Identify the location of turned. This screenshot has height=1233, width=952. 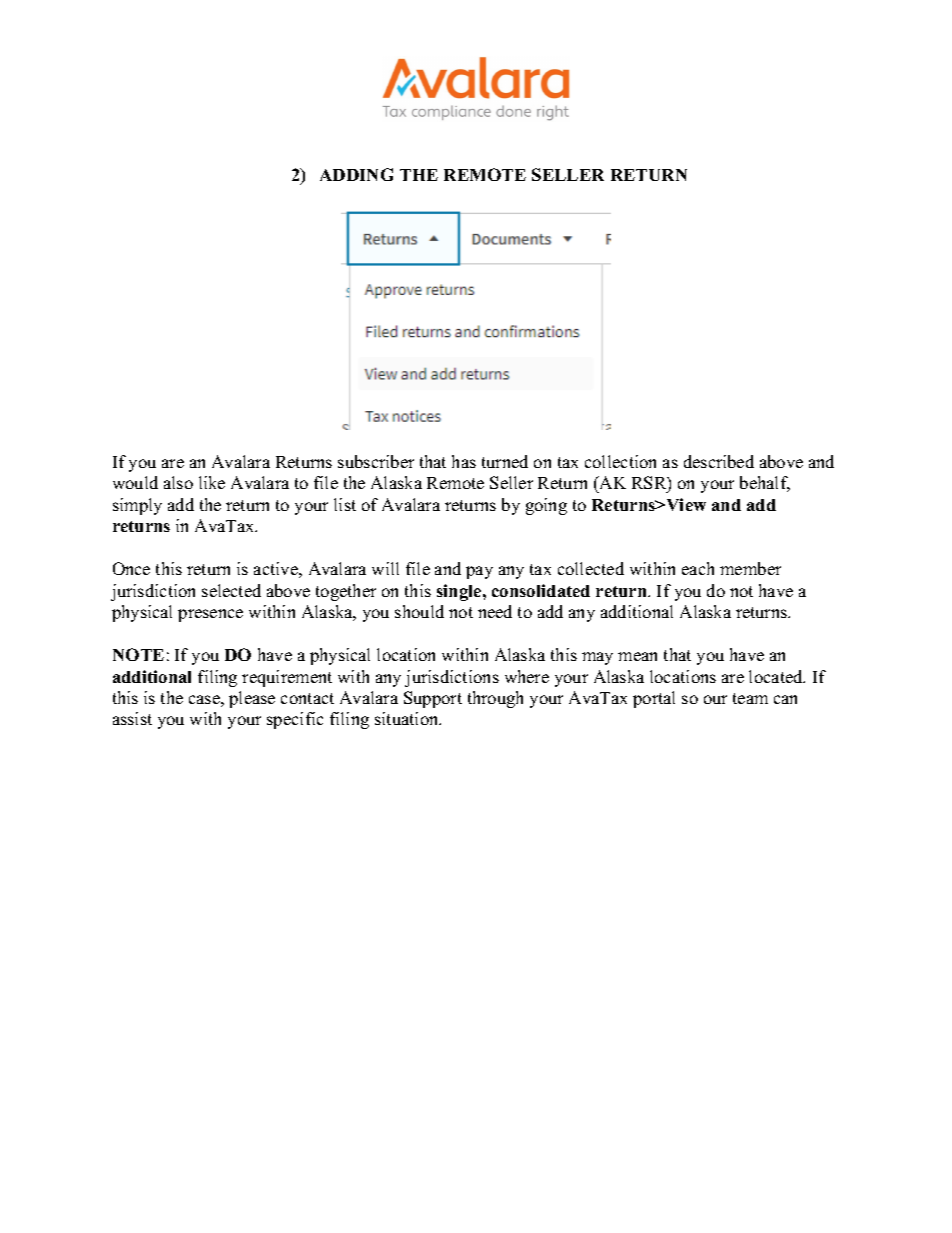
(505, 461).
